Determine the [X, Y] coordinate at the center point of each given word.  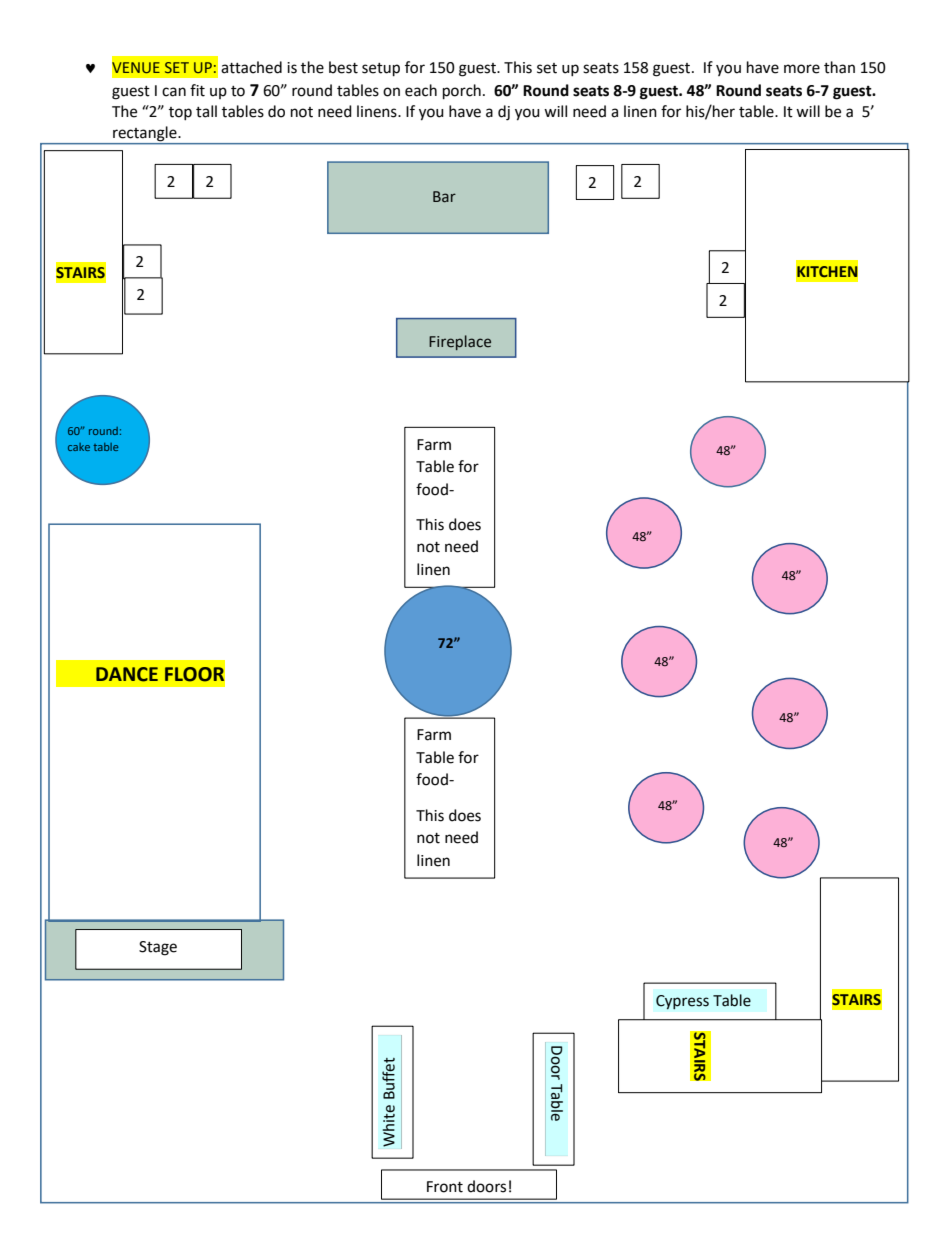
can [174, 92]
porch [462, 92]
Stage [158, 948]
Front [445, 1187]
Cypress [682, 1002]
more [802, 69]
